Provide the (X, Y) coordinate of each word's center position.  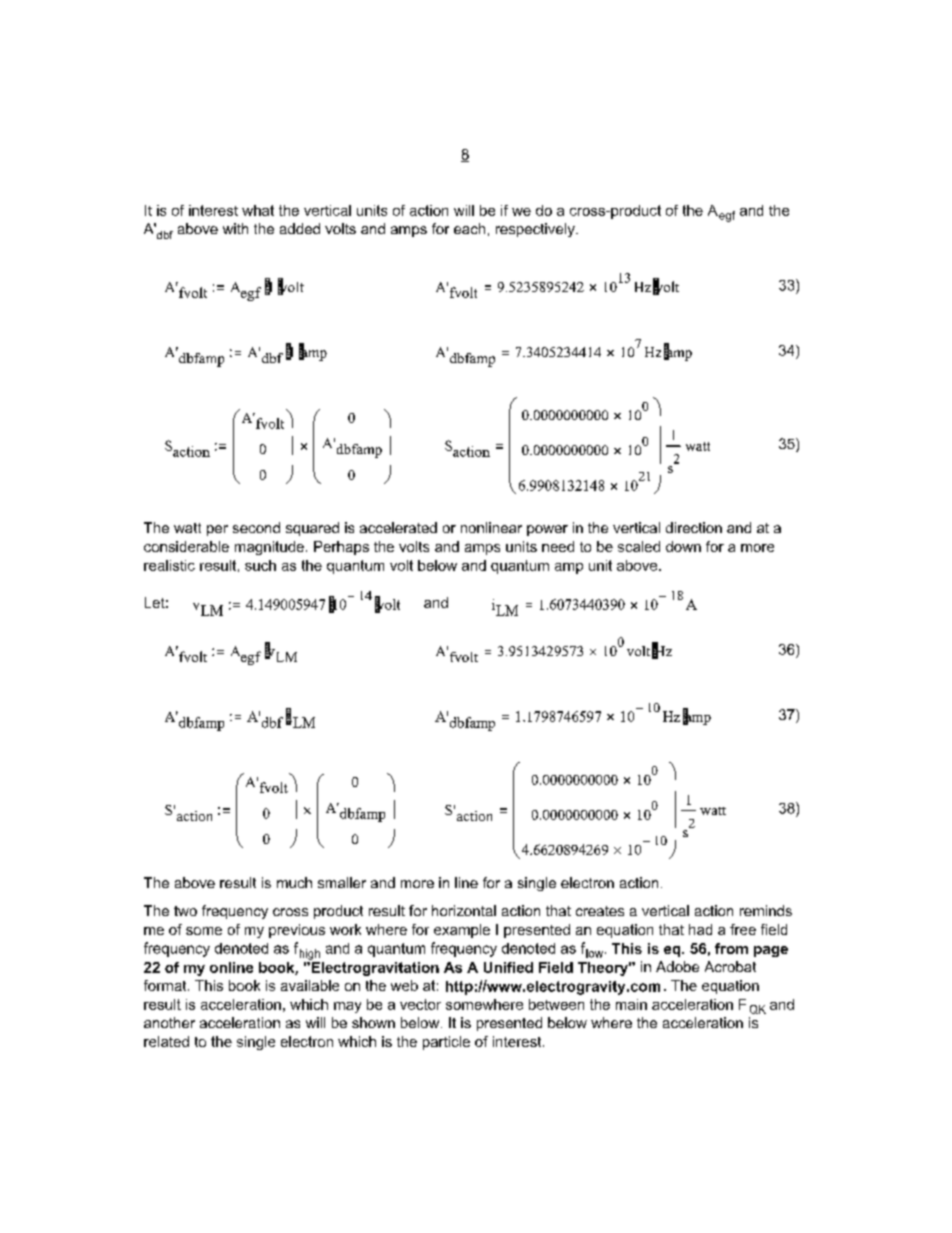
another (169, 1022)
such (260, 565)
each (469, 228)
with (235, 228)
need (558, 546)
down (683, 546)
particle (446, 1043)
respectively (536, 230)
